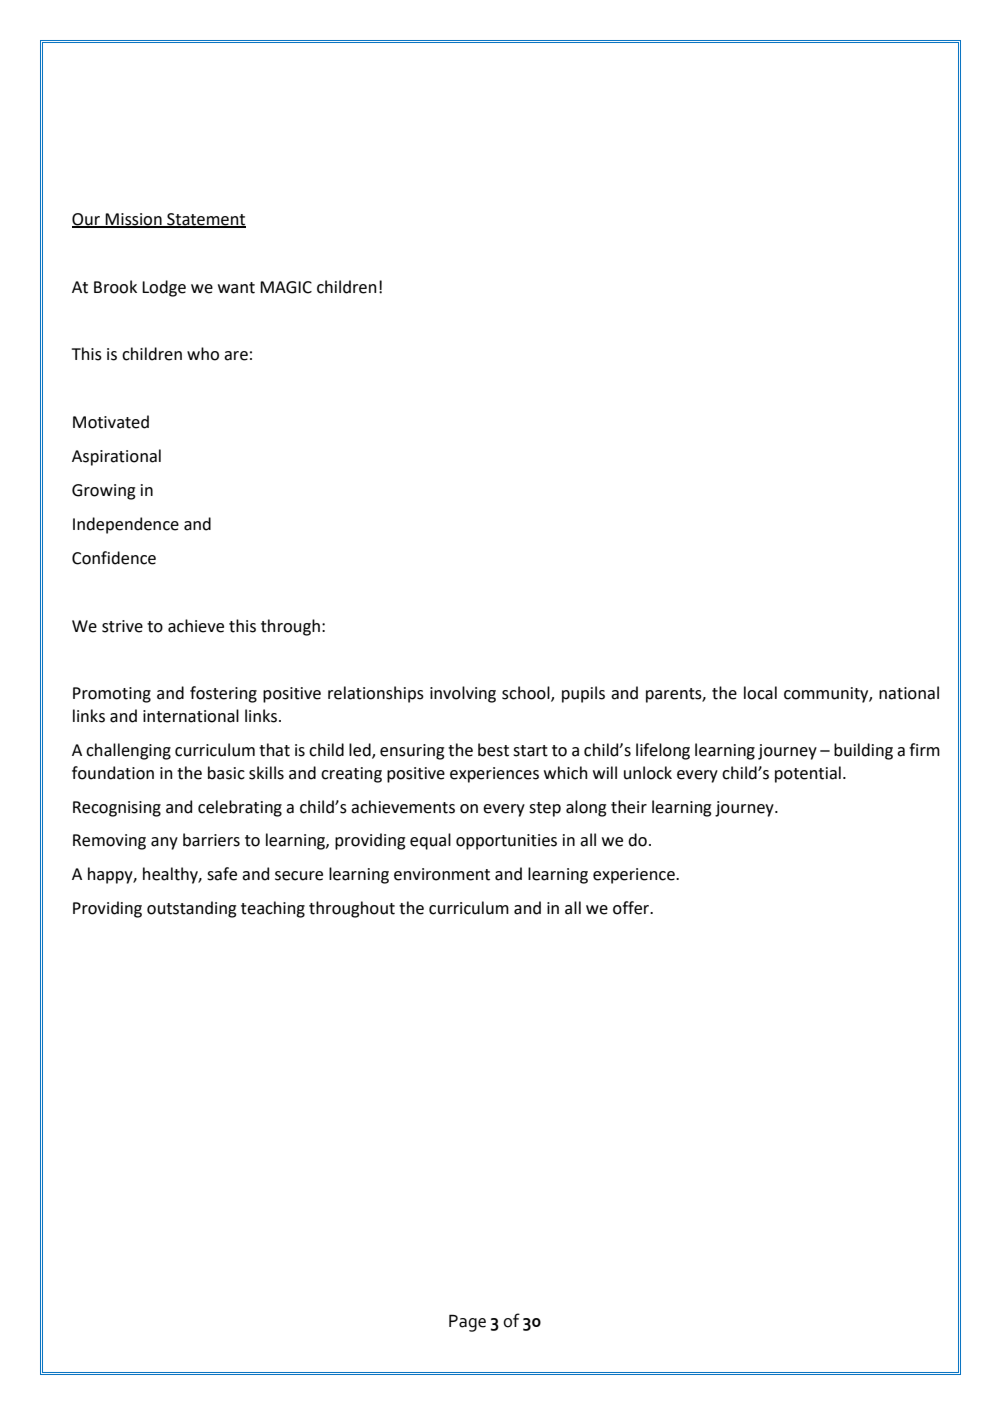 The width and height of the page is (1001, 1415). Describe the element at coordinates (122, 626) in the page. I see `strive` at that location.
